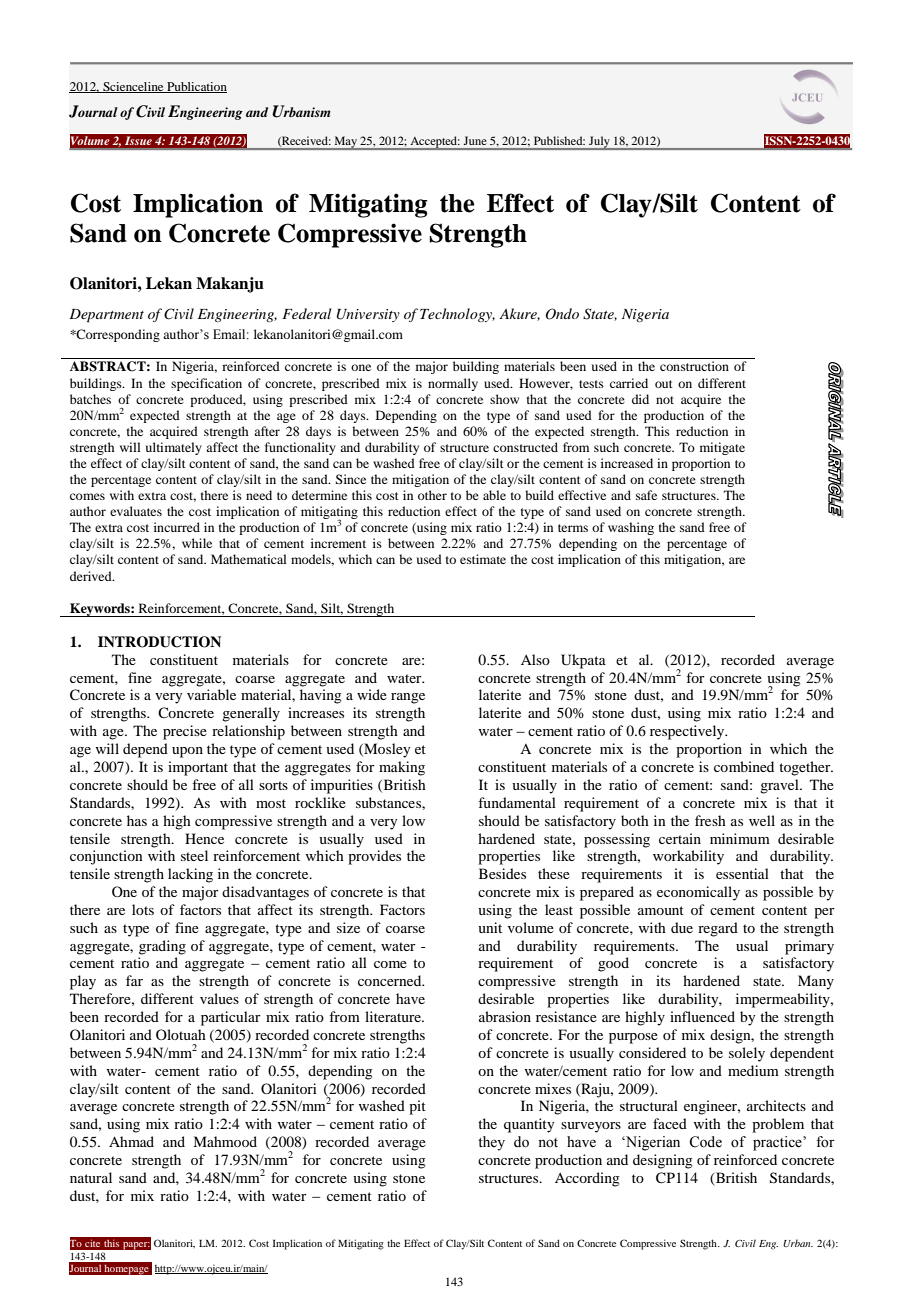  I want to click on INTRODUCTION, so click(159, 642).
